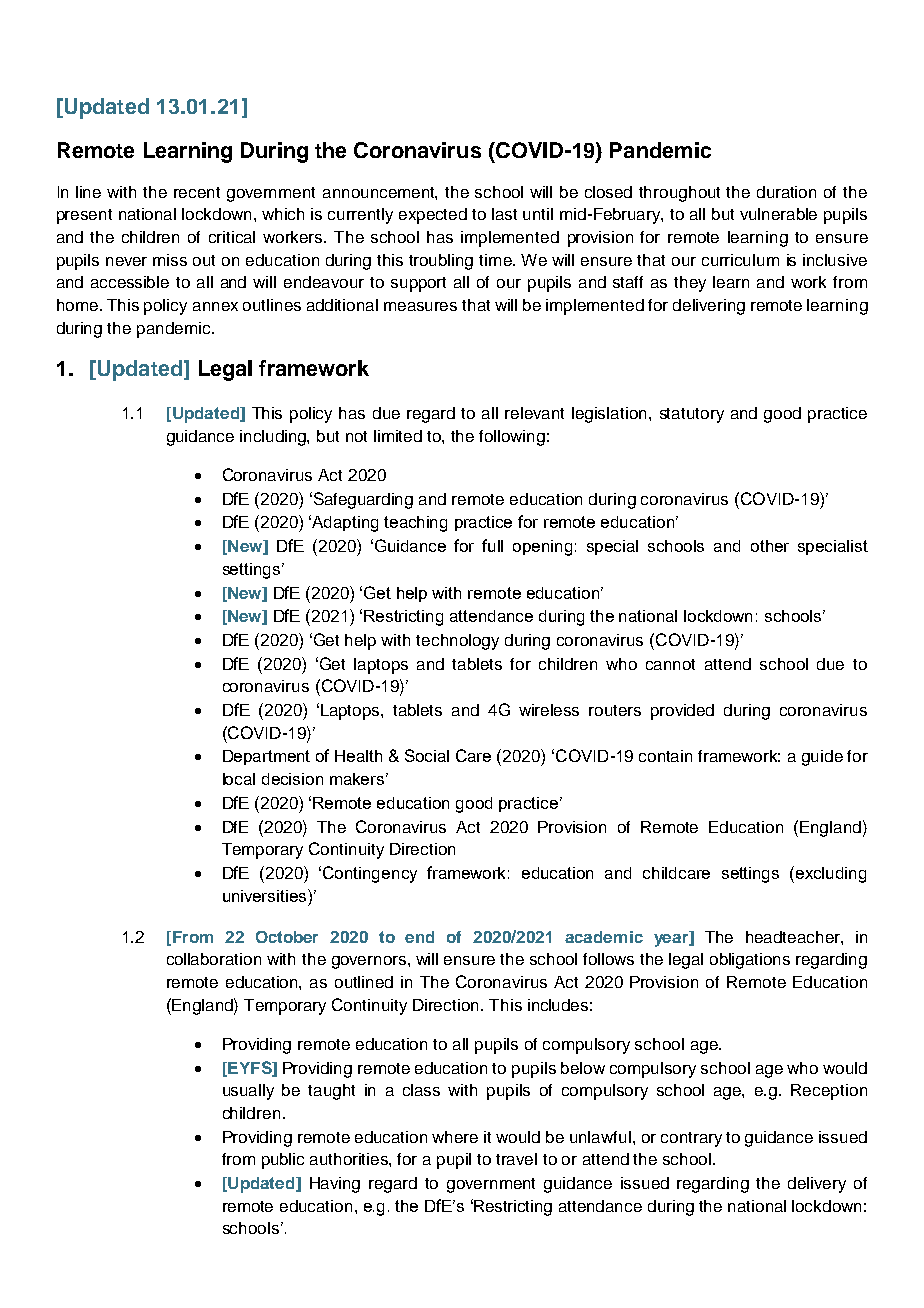 The height and width of the screenshot is (1308, 924). What do you see at coordinates (455, 1137) in the screenshot?
I see `where` at bounding box center [455, 1137].
